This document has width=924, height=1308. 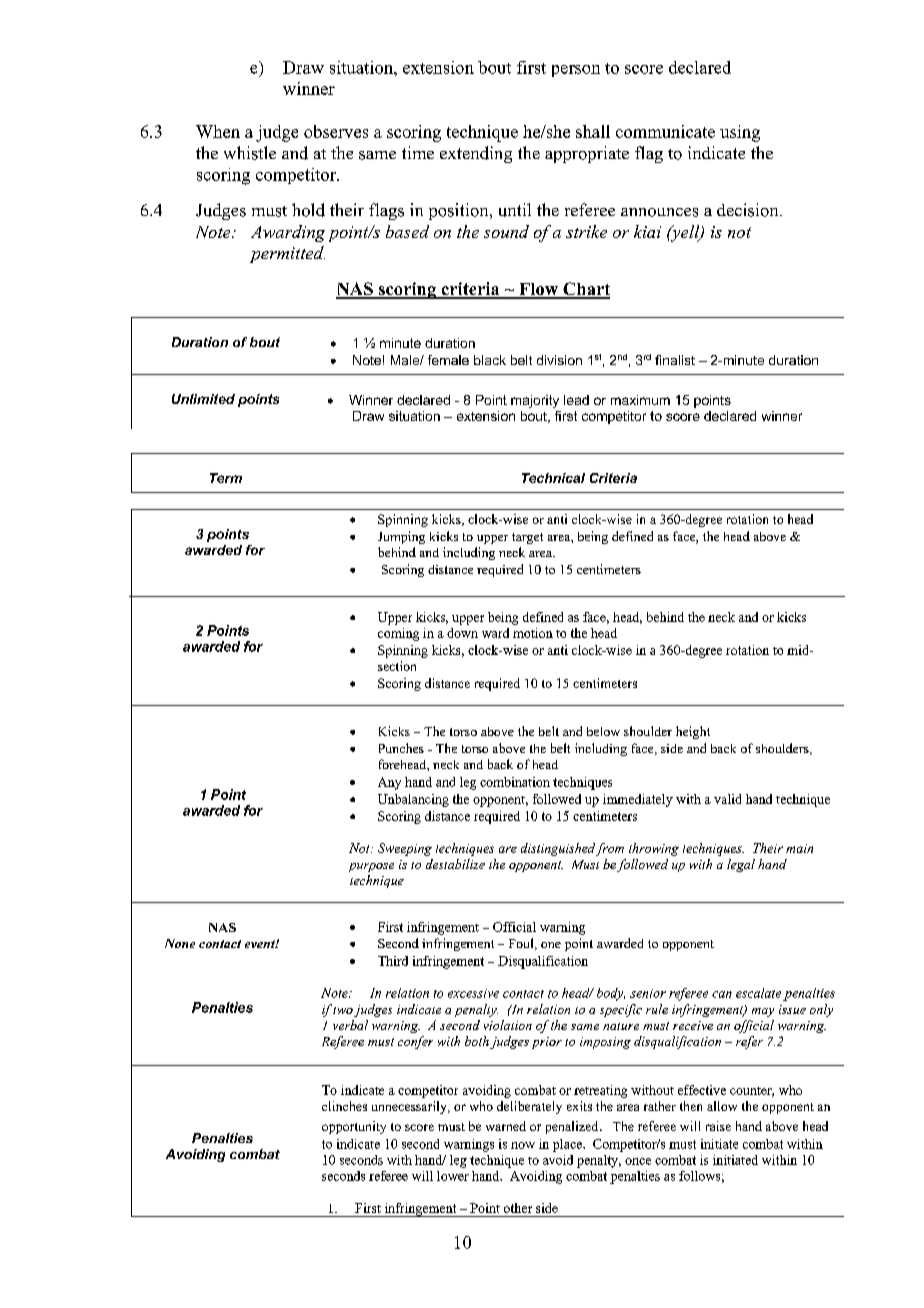 What do you see at coordinates (398, 634) in the document?
I see `coming` at bounding box center [398, 634].
